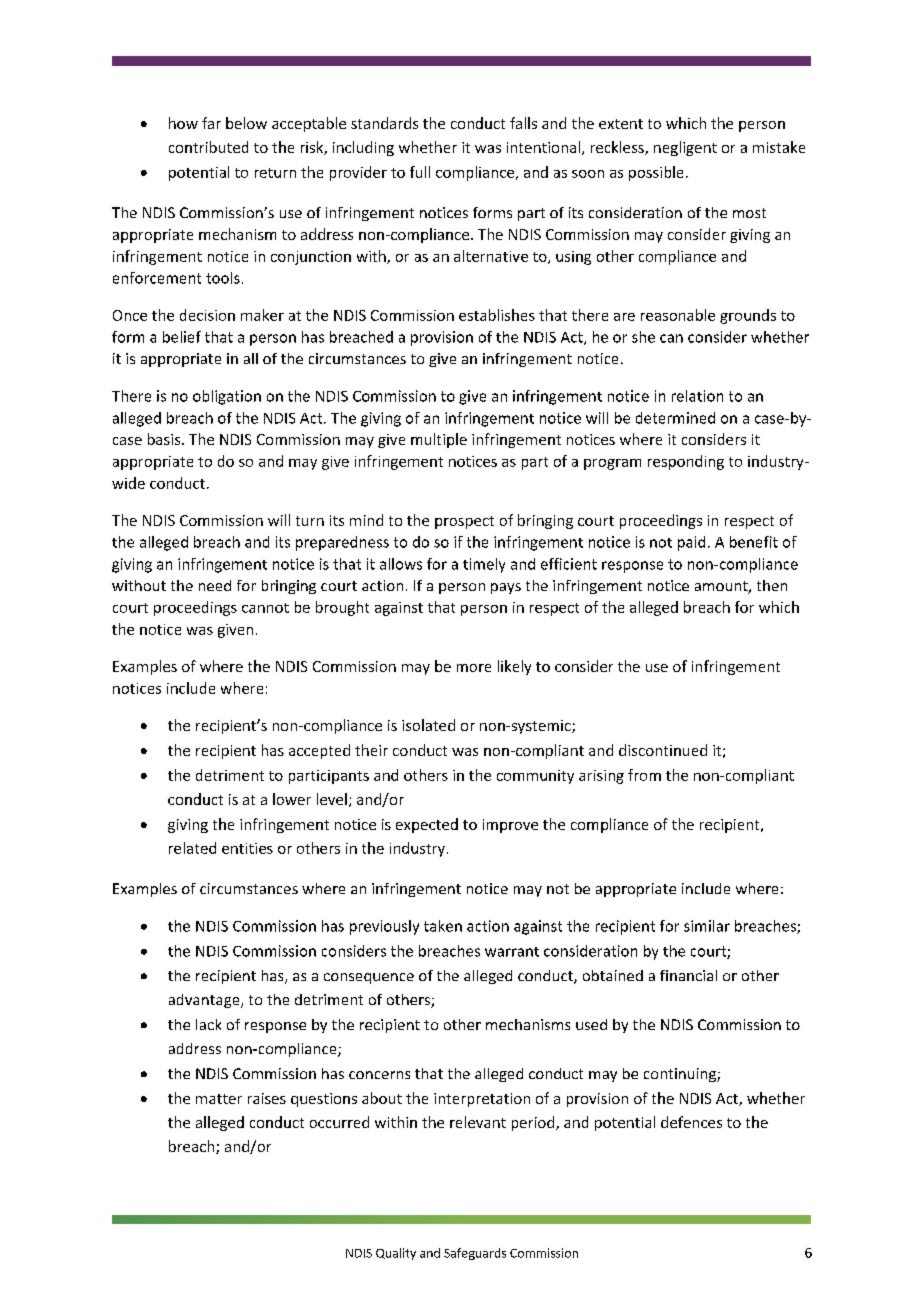  What do you see at coordinates (420, 172) in the screenshot?
I see `full` at bounding box center [420, 172].
